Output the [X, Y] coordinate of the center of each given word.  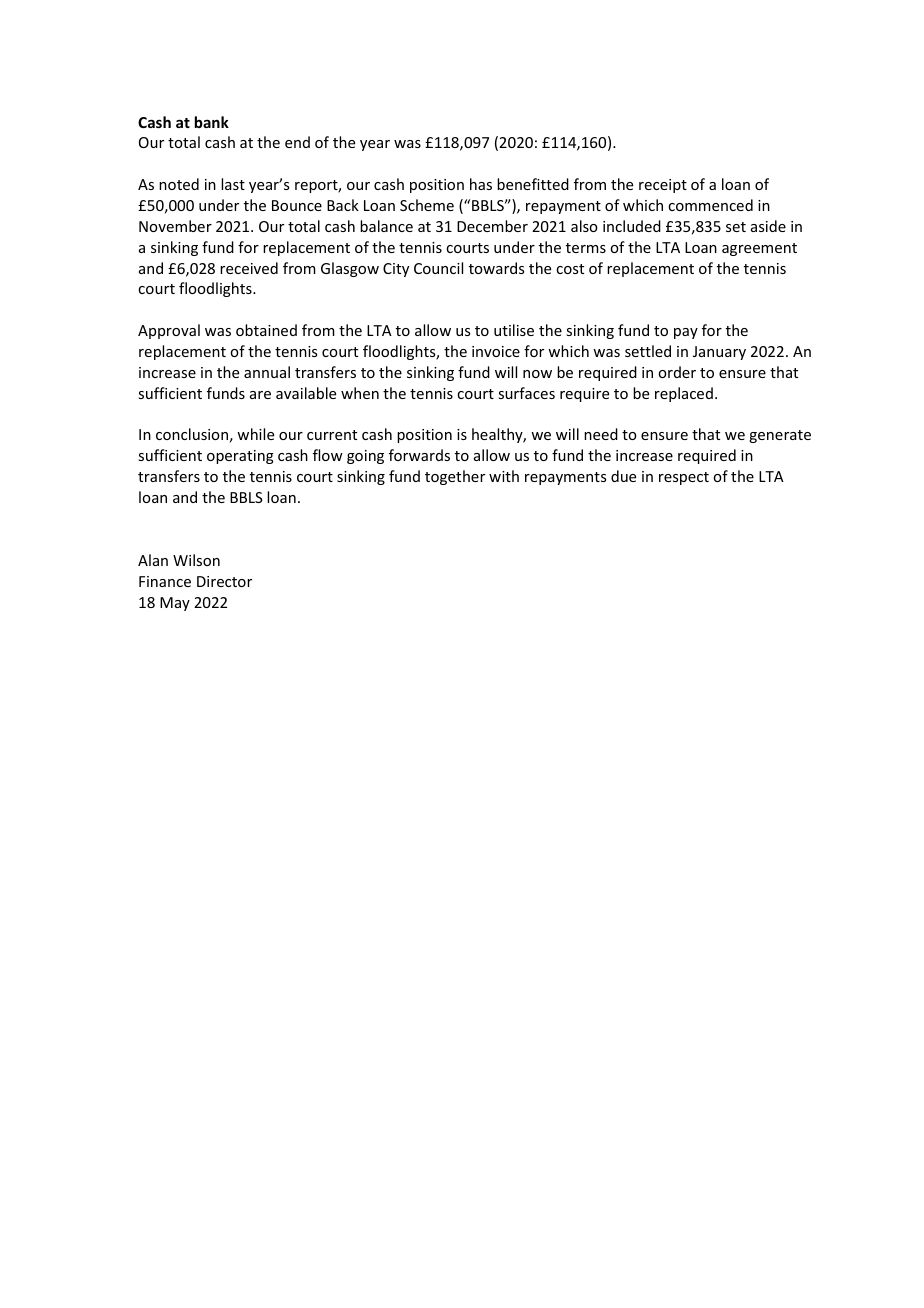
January [719, 353]
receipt [663, 186]
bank [212, 122]
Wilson [196, 560]
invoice [496, 351]
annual [267, 372]
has [481, 184]
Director [224, 581]
